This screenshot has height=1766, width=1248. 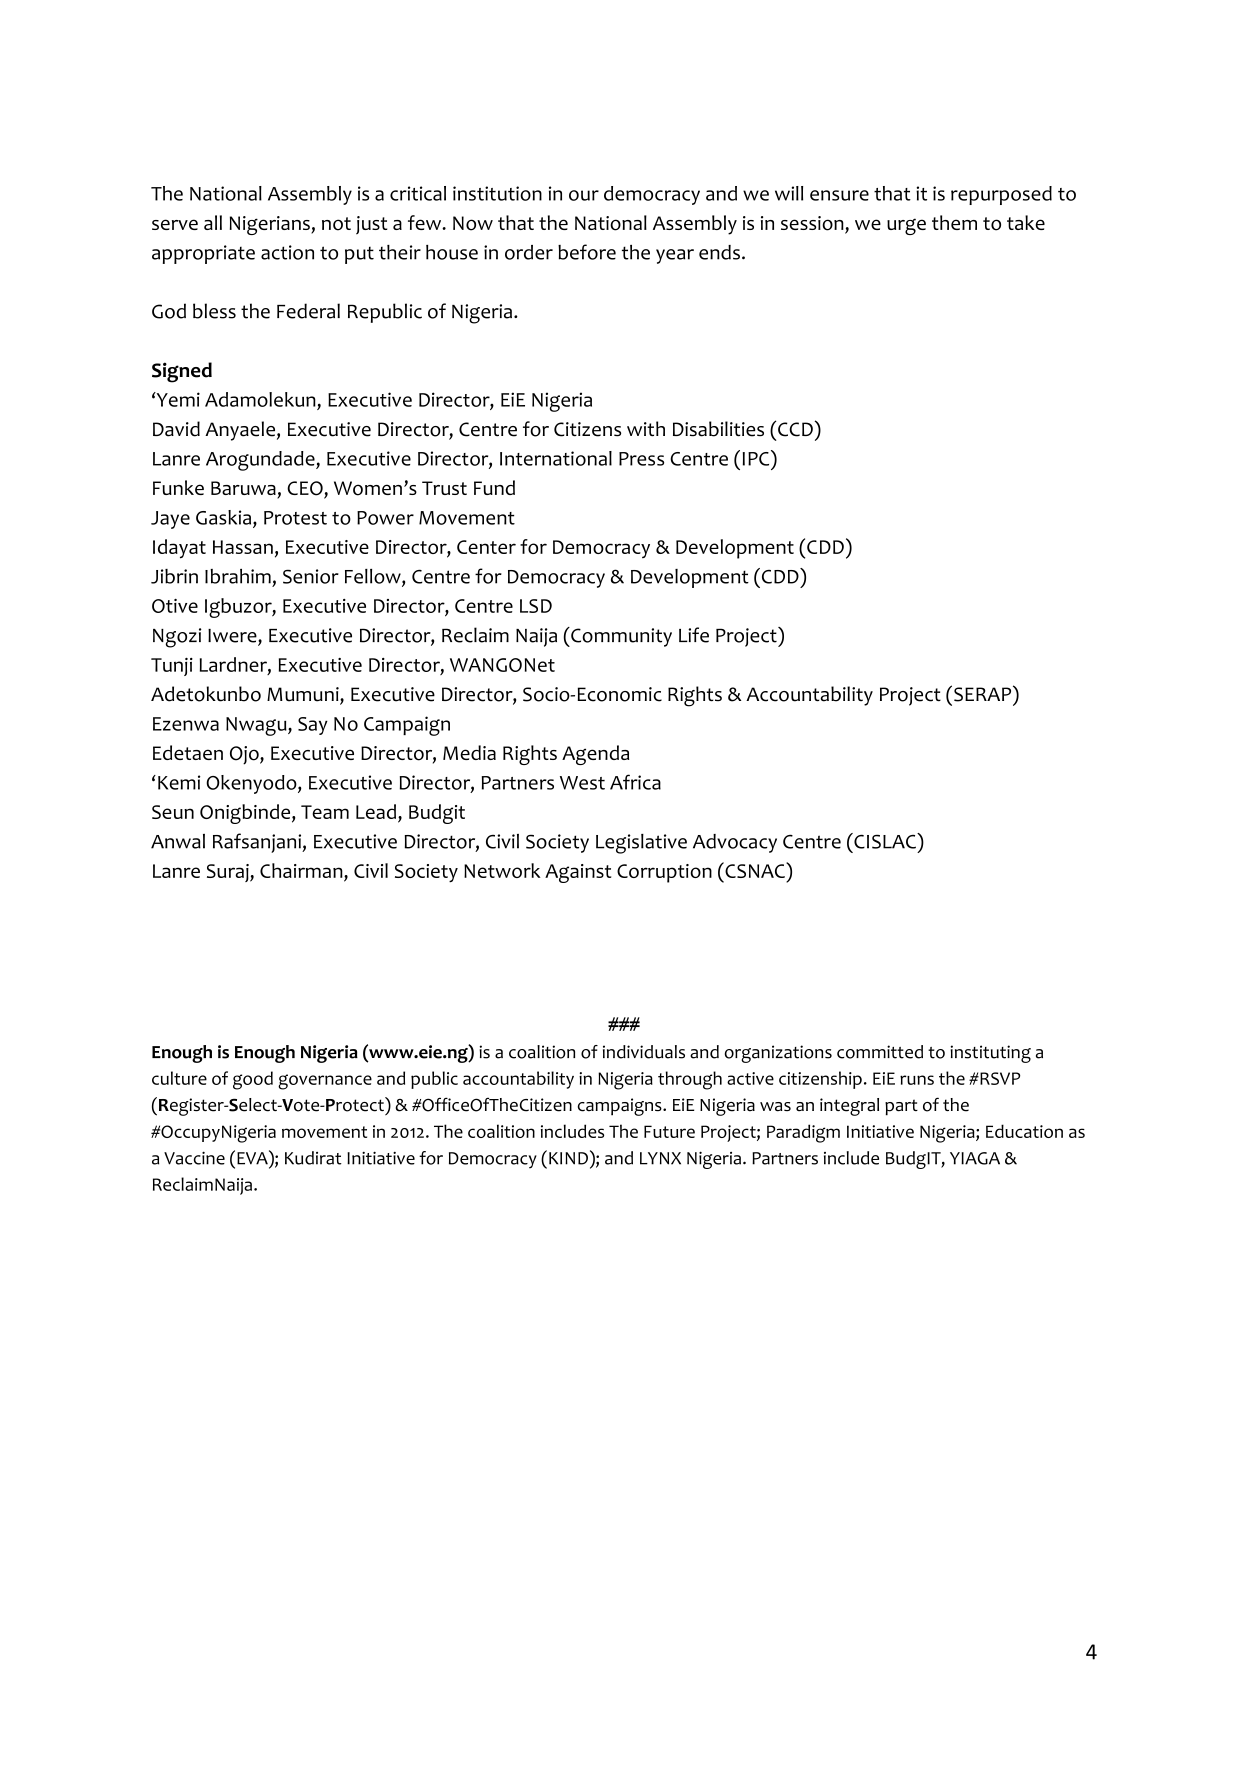 I want to click on Team, so click(x=325, y=812).
